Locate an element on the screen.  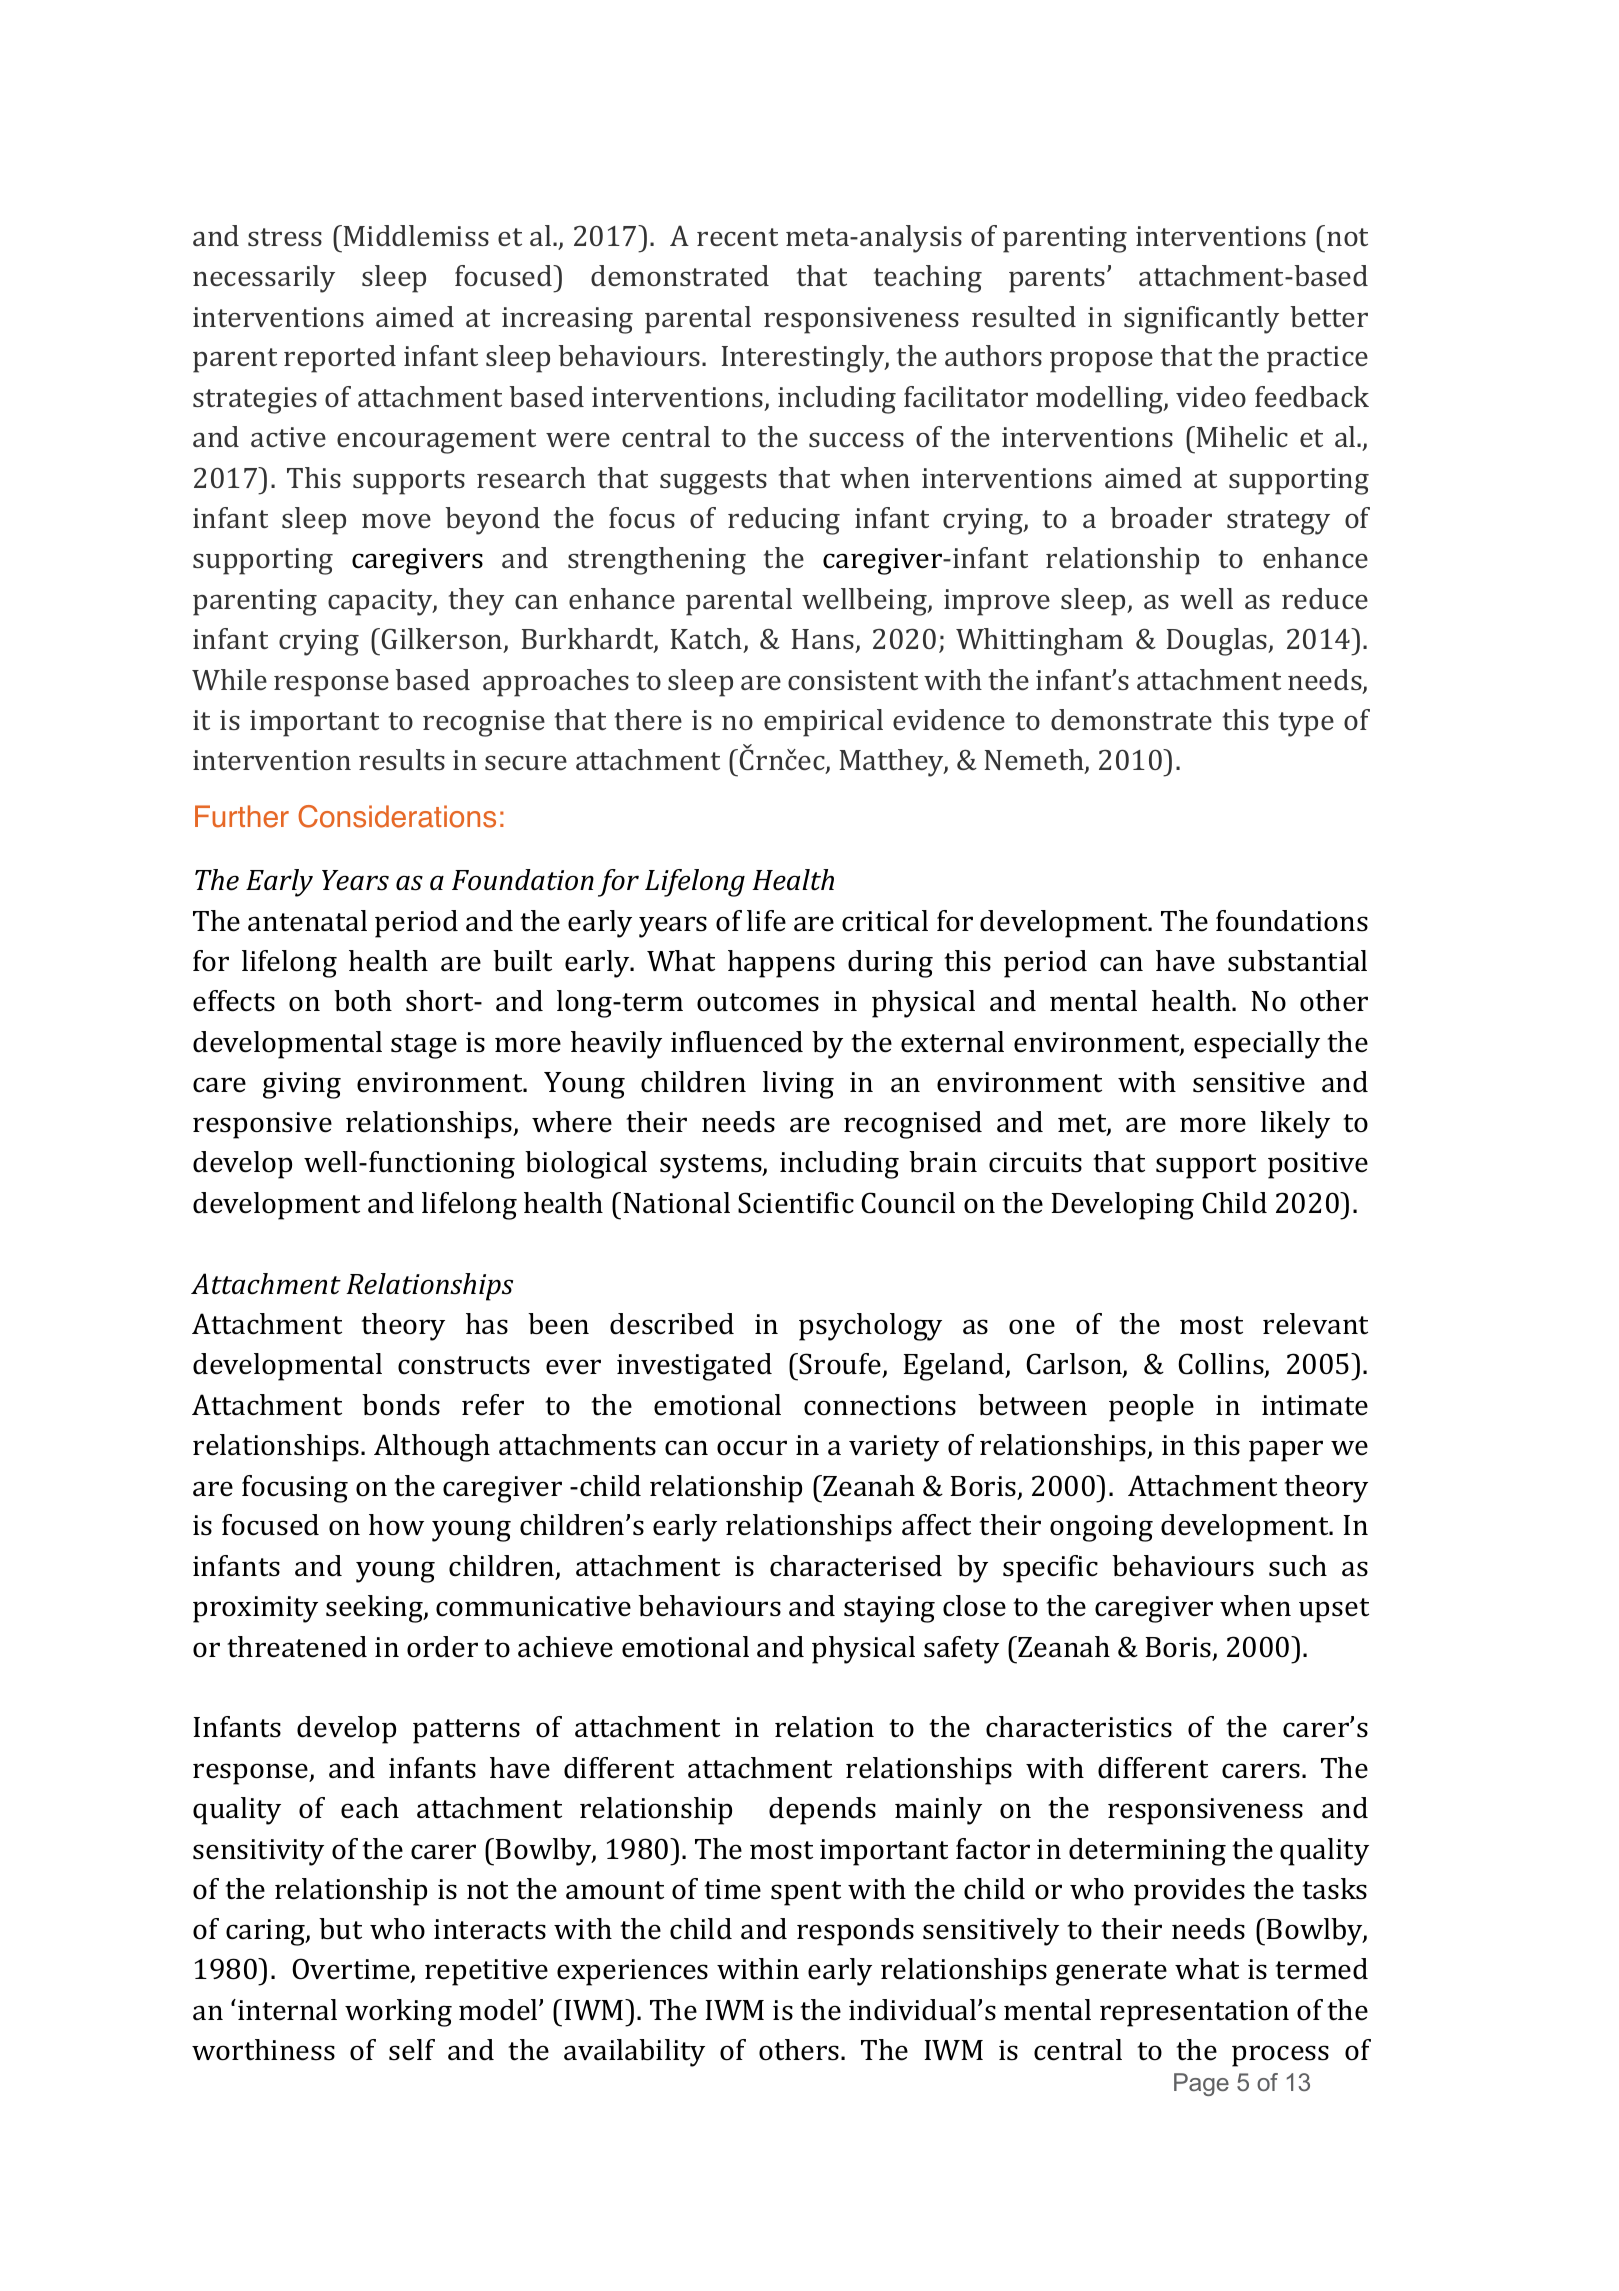
substantial is located at coordinates (1297, 961).
